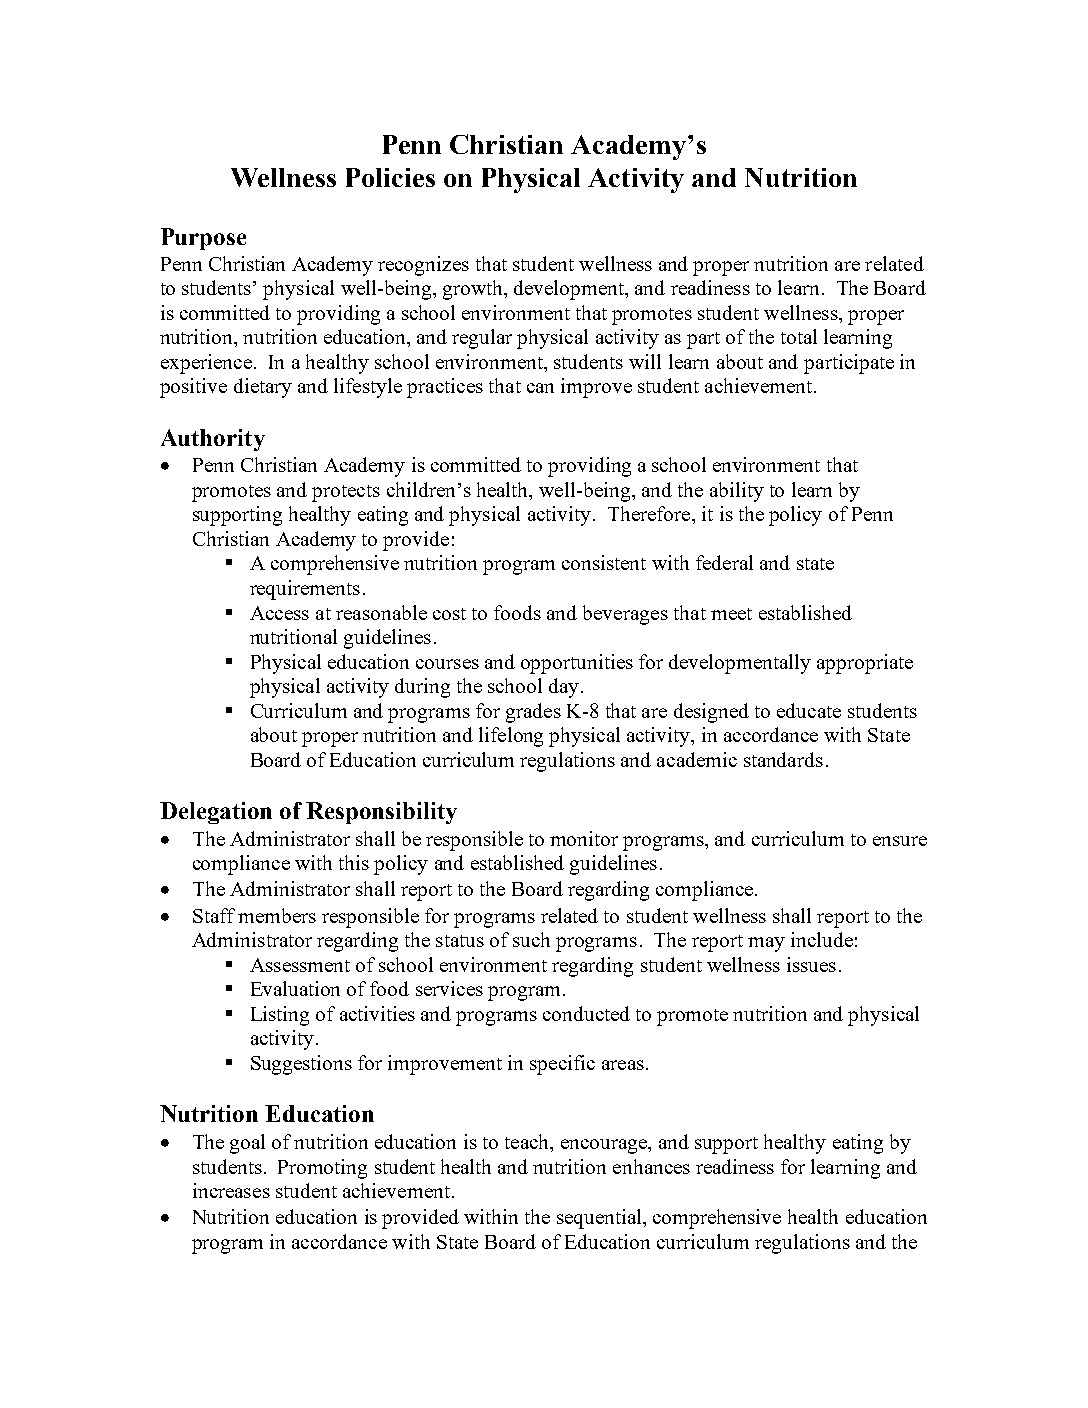 The width and height of the document is (1088, 1408). What do you see at coordinates (604, 562) in the document?
I see `consistent` at bounding box center [604, 562].
